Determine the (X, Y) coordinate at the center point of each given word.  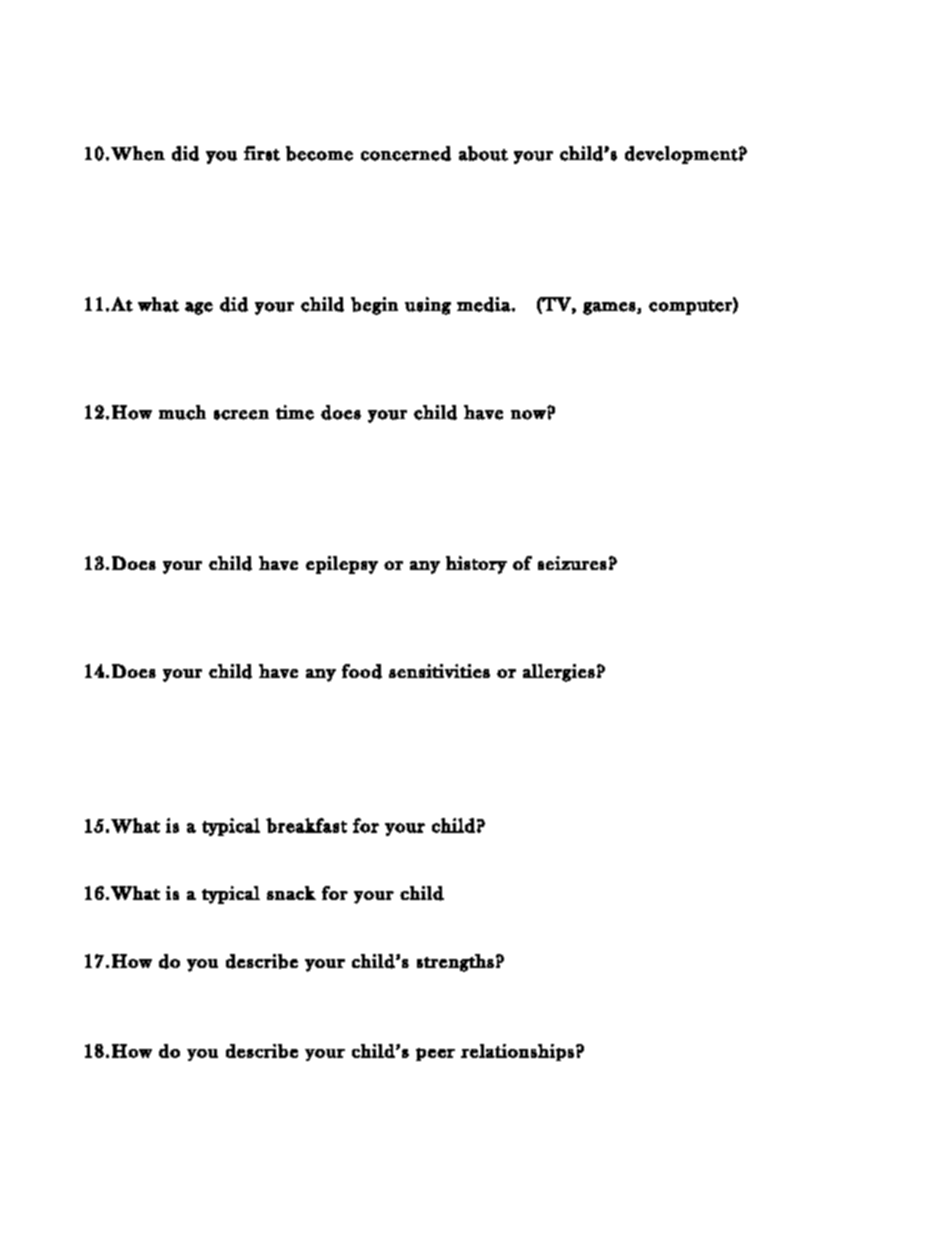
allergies (559, 673)
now (528, 415)
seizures (572, 563)
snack (291, 893)
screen (241, 415)
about (483, 153)
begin (374, 306)
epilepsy (342, 565)
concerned (406, 153)
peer (435, 1054)
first (262, 153)
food (362, 671)
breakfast (306, 825)
